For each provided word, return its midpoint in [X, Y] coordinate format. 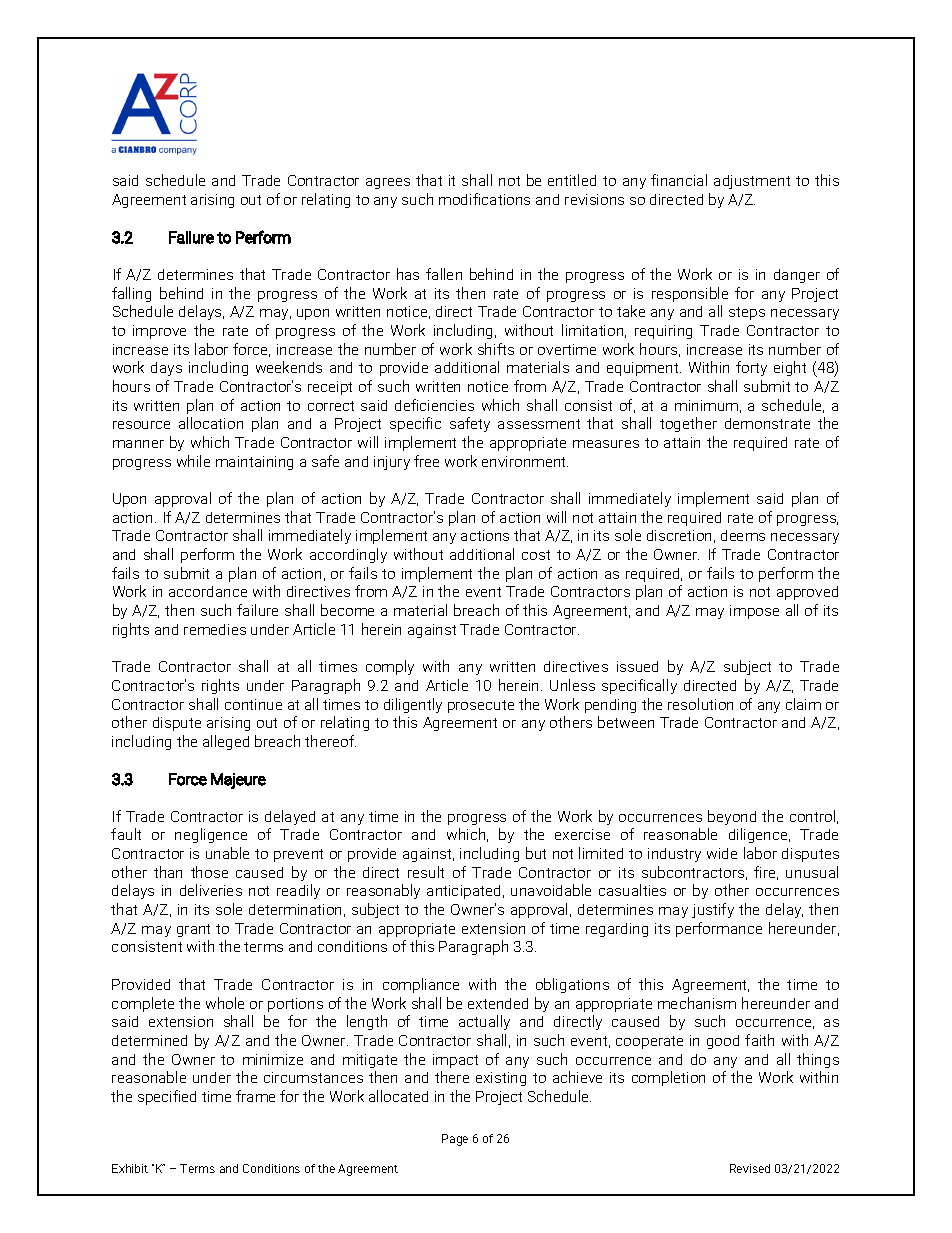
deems [743, 535]
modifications [484, 199]
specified [167, 1097]
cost [536, 555]
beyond [732, 817]
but [536, 853]
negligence [211, 835]
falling [131, 294]
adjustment [752, 182]
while [193, 461]
